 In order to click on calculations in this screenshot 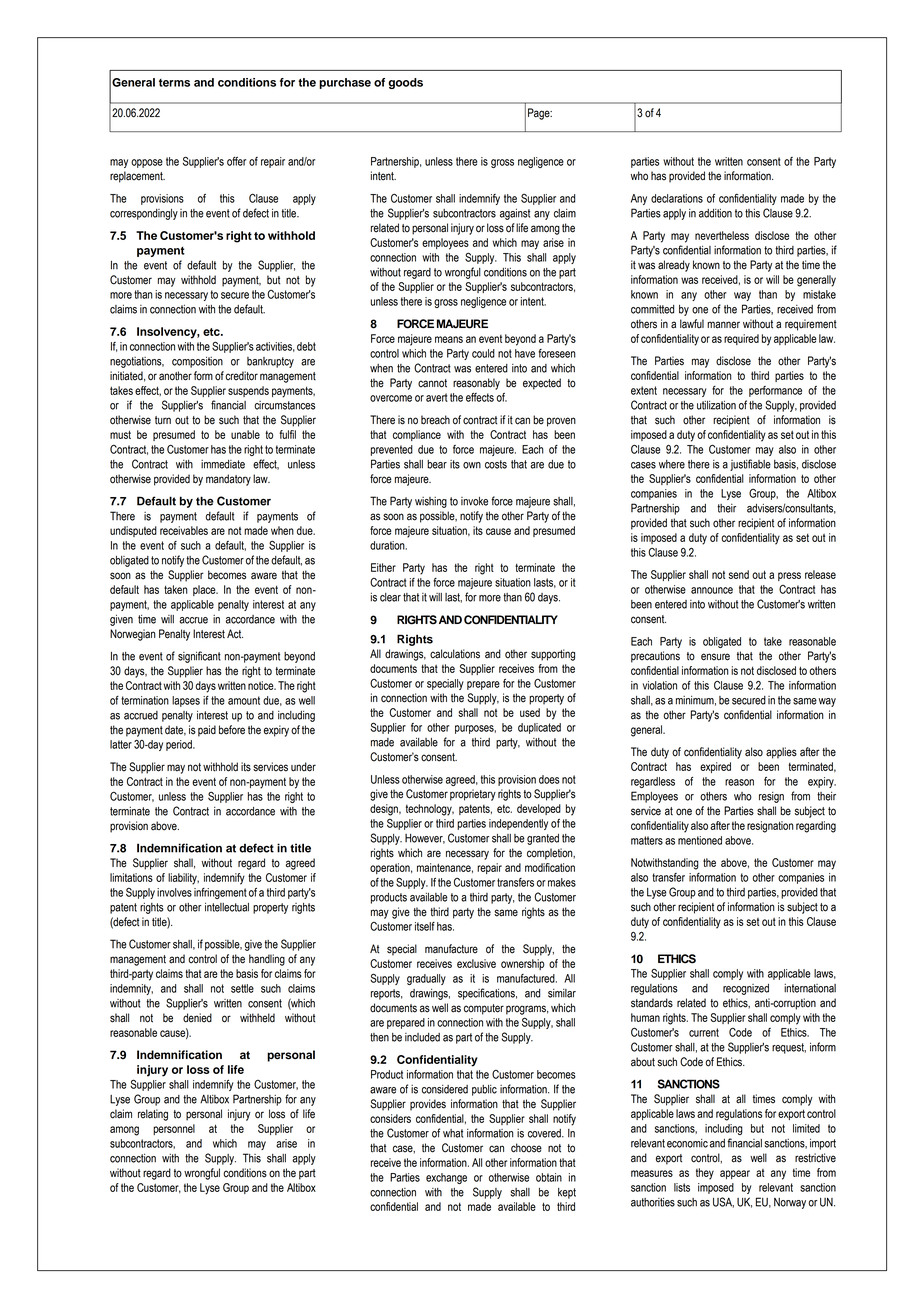, I will do `click(455, 654)`.
